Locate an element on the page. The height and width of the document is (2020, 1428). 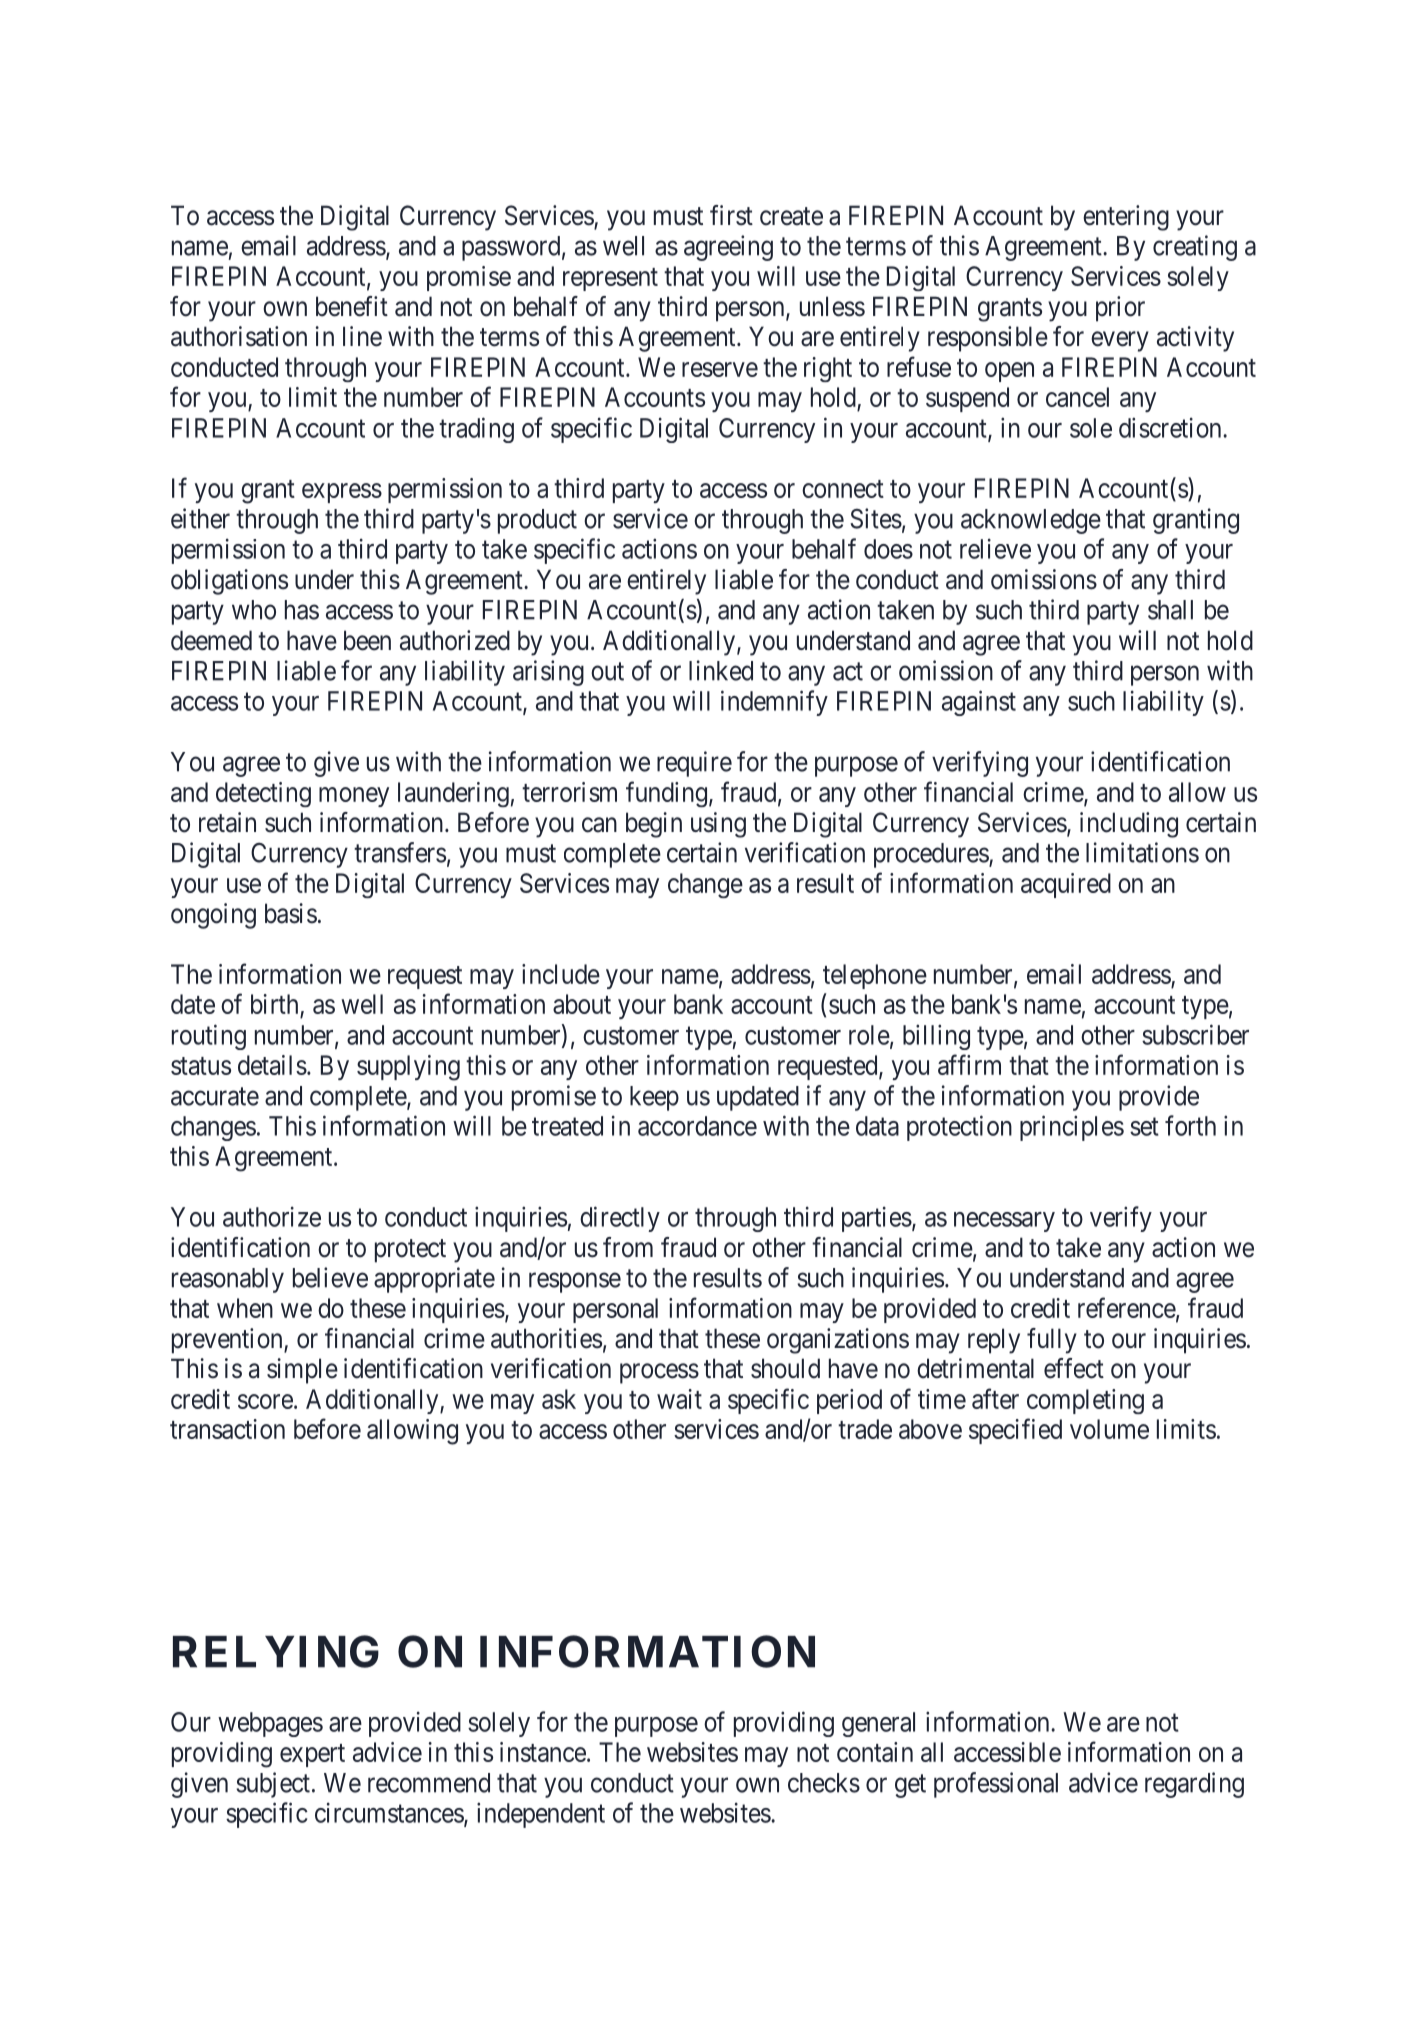
expert is located at coordinates (312, 1755).
